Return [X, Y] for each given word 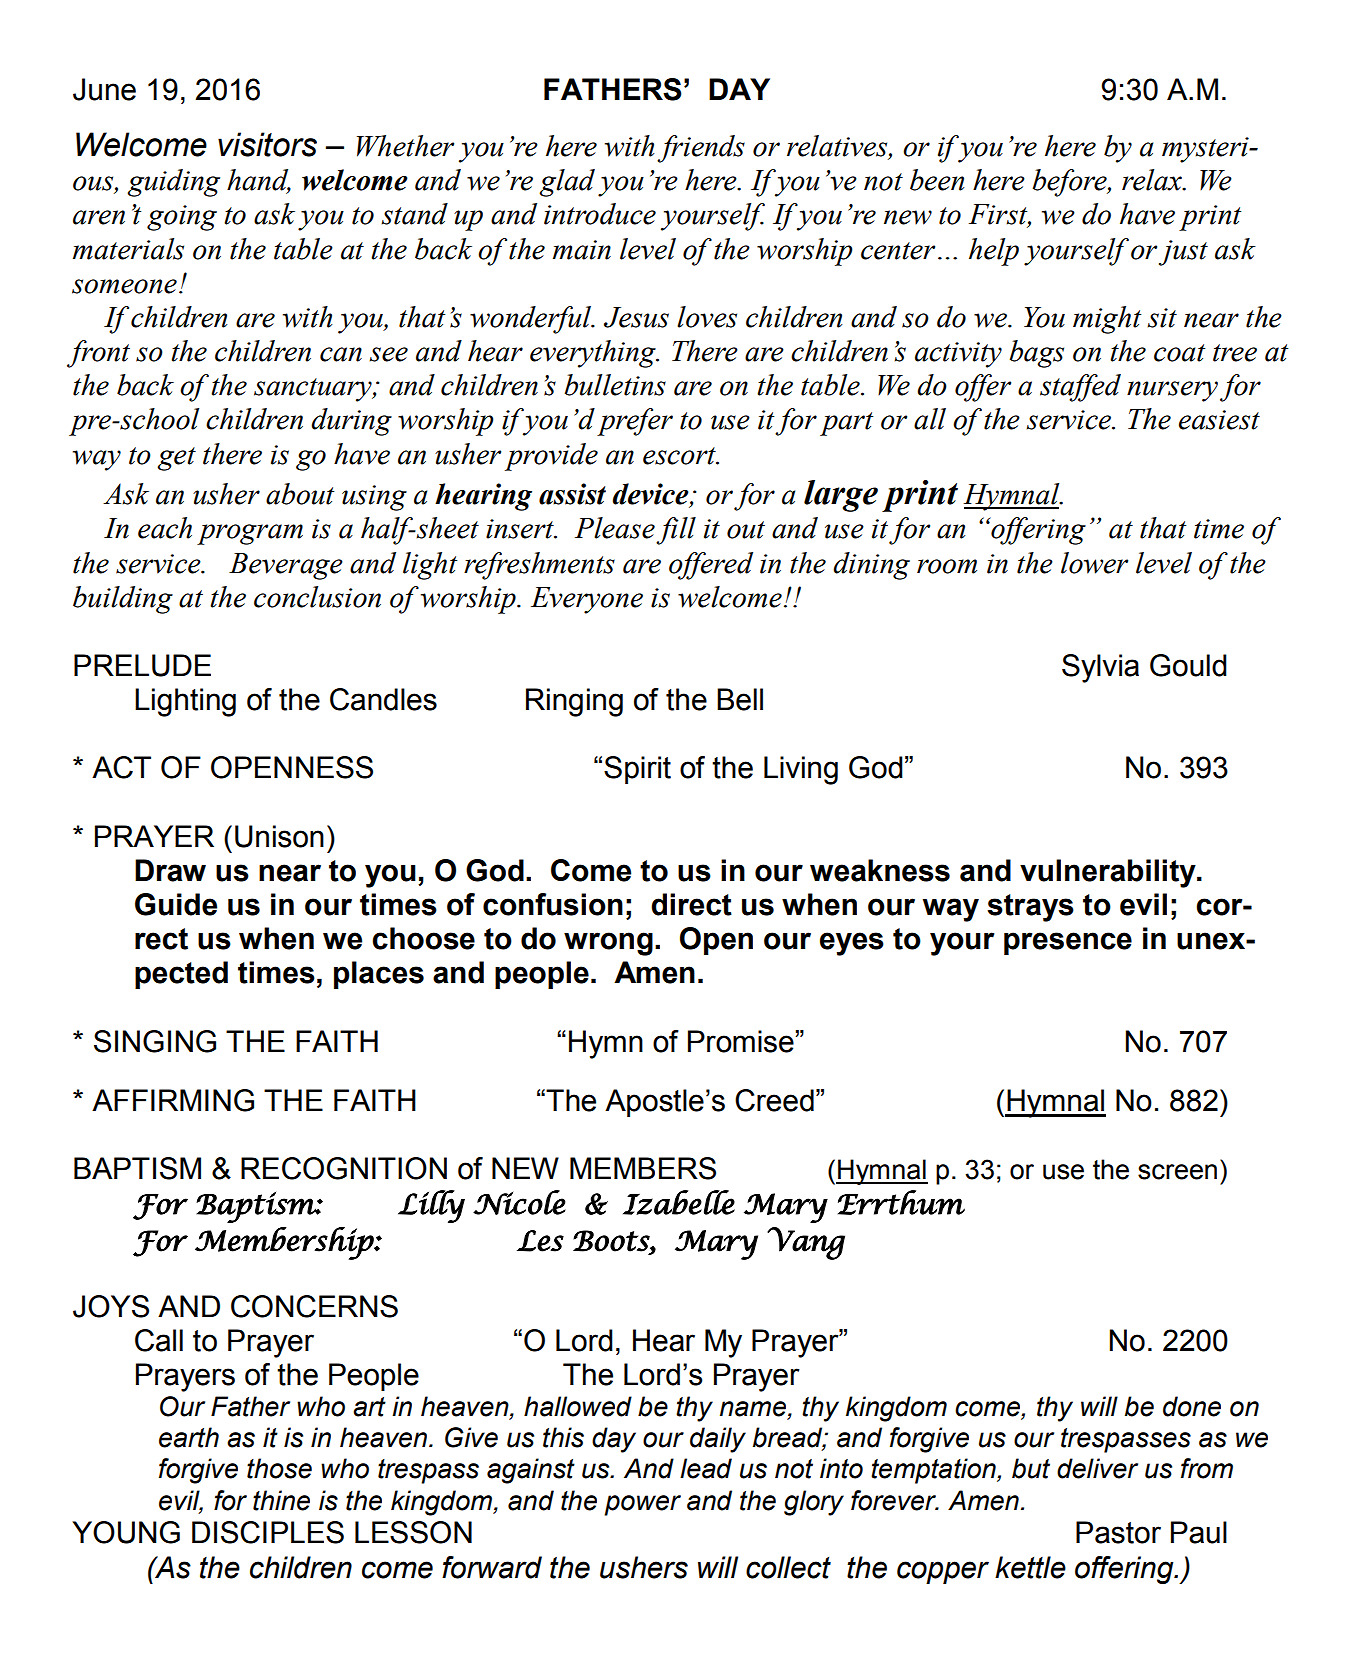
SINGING [155, 1041]
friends [701, 149]
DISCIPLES [268, 1532]
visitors [267, 144]
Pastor [1118, 1532]
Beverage [286, 566]
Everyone [587, 600]
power [642, 1505]
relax [1153, 180]
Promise [741, 1041]
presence [1068, 943]
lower [1094, 563]
